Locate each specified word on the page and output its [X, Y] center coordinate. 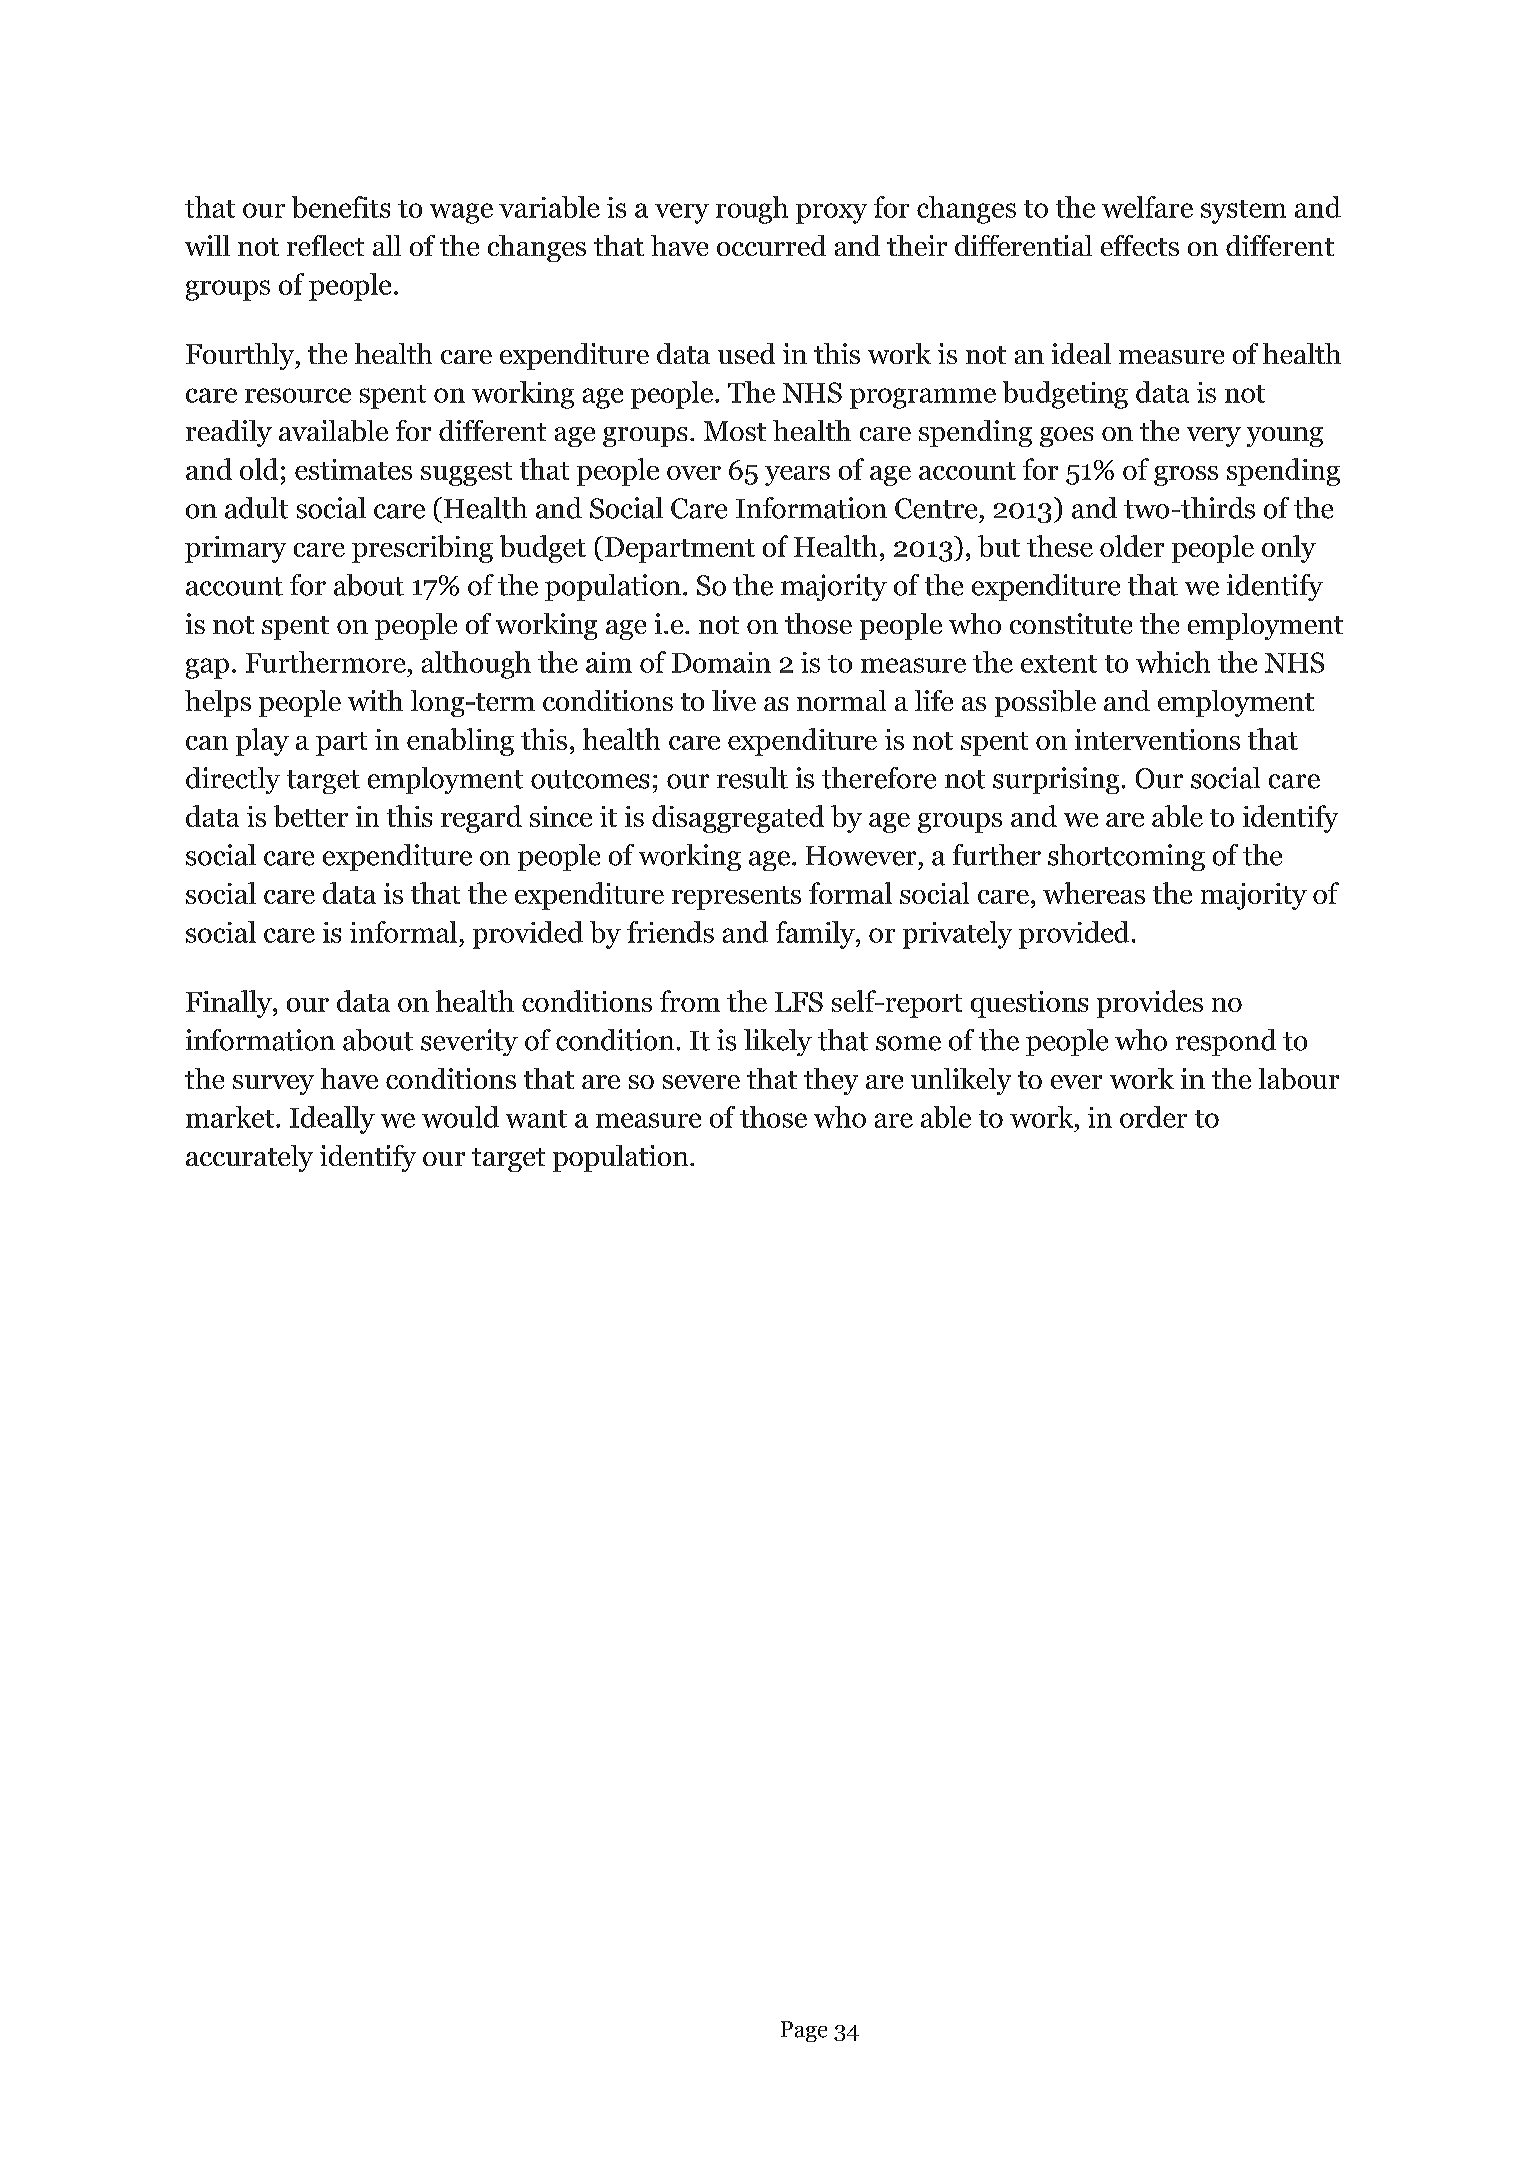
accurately [249, 1158]
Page [804, 2031]
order [1153, 1117]
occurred [771, 245]
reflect [325, 245]
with [375, 700]
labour [1299, 1079]
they [831, 1081]
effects [1140, 245]
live [734, 700]
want [536, 1119]
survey [273, 1085]
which [1173, 662]
